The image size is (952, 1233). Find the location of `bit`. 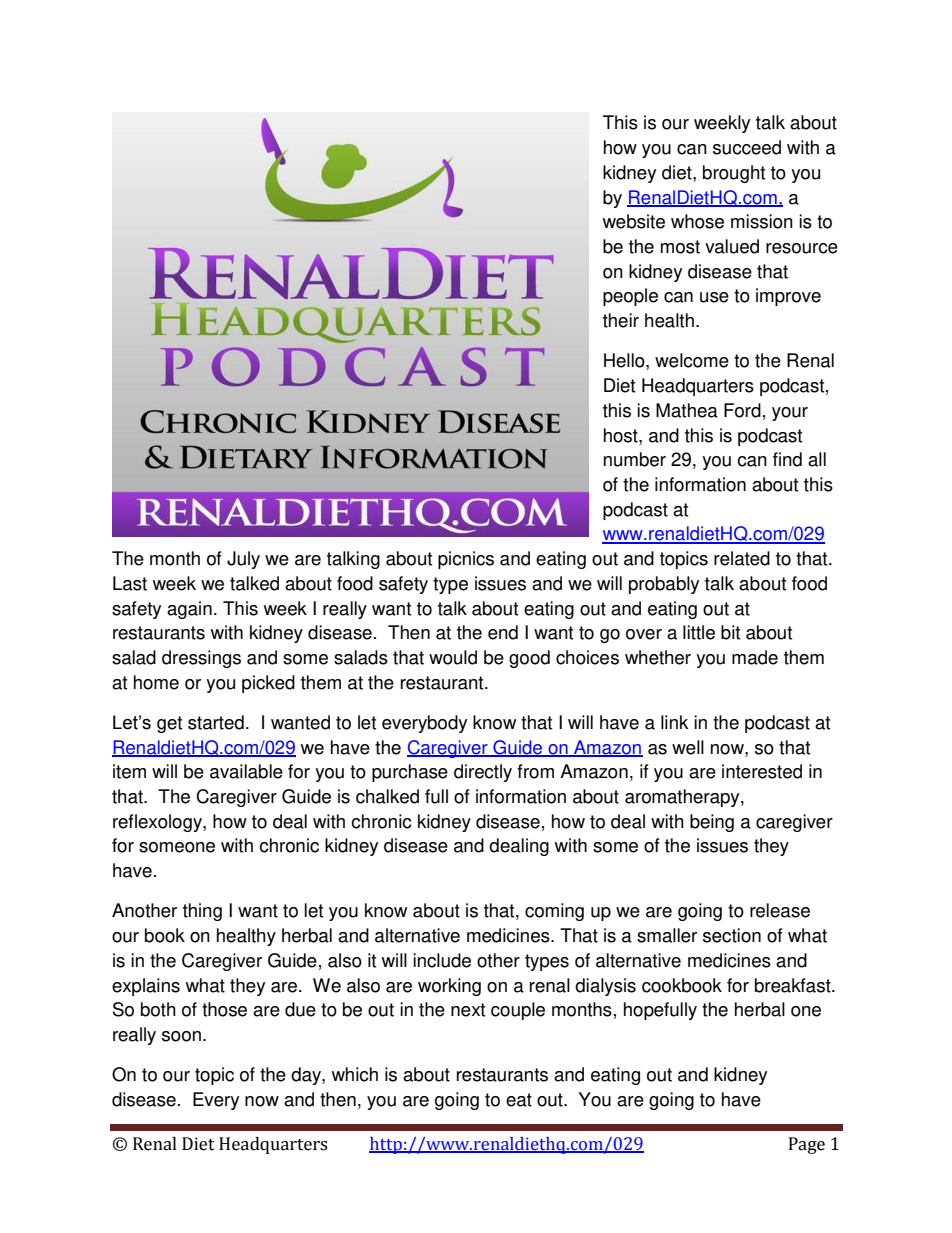

bit is located at coordinates (730, 632).
